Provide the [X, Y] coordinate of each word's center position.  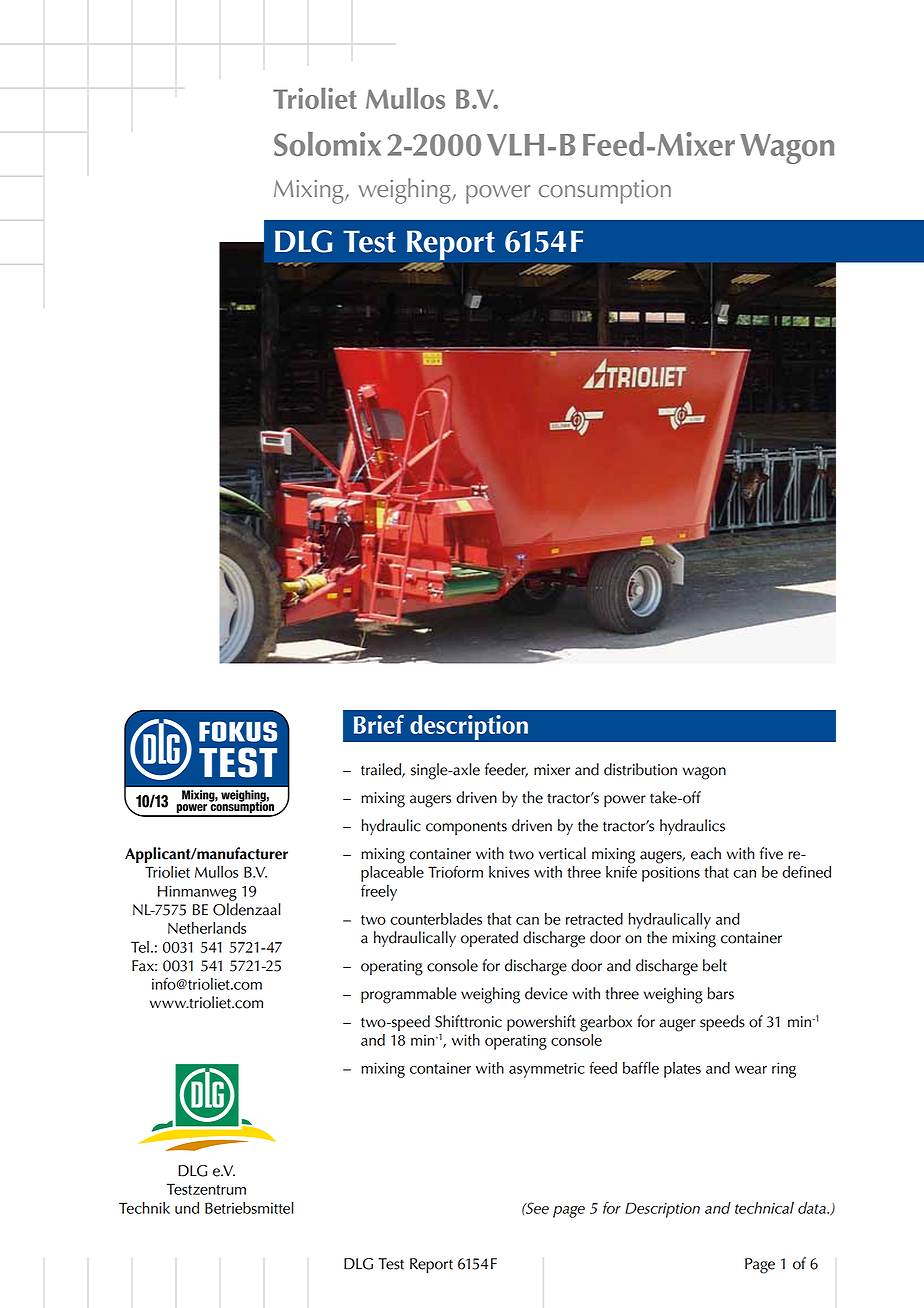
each [706, 853]
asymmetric [547, 1070]
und [187, 1208]
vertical [562, 853]
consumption [605, 192]
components [466, 828]
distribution [640, 769]
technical [764, 1208]
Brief [379, 724]
